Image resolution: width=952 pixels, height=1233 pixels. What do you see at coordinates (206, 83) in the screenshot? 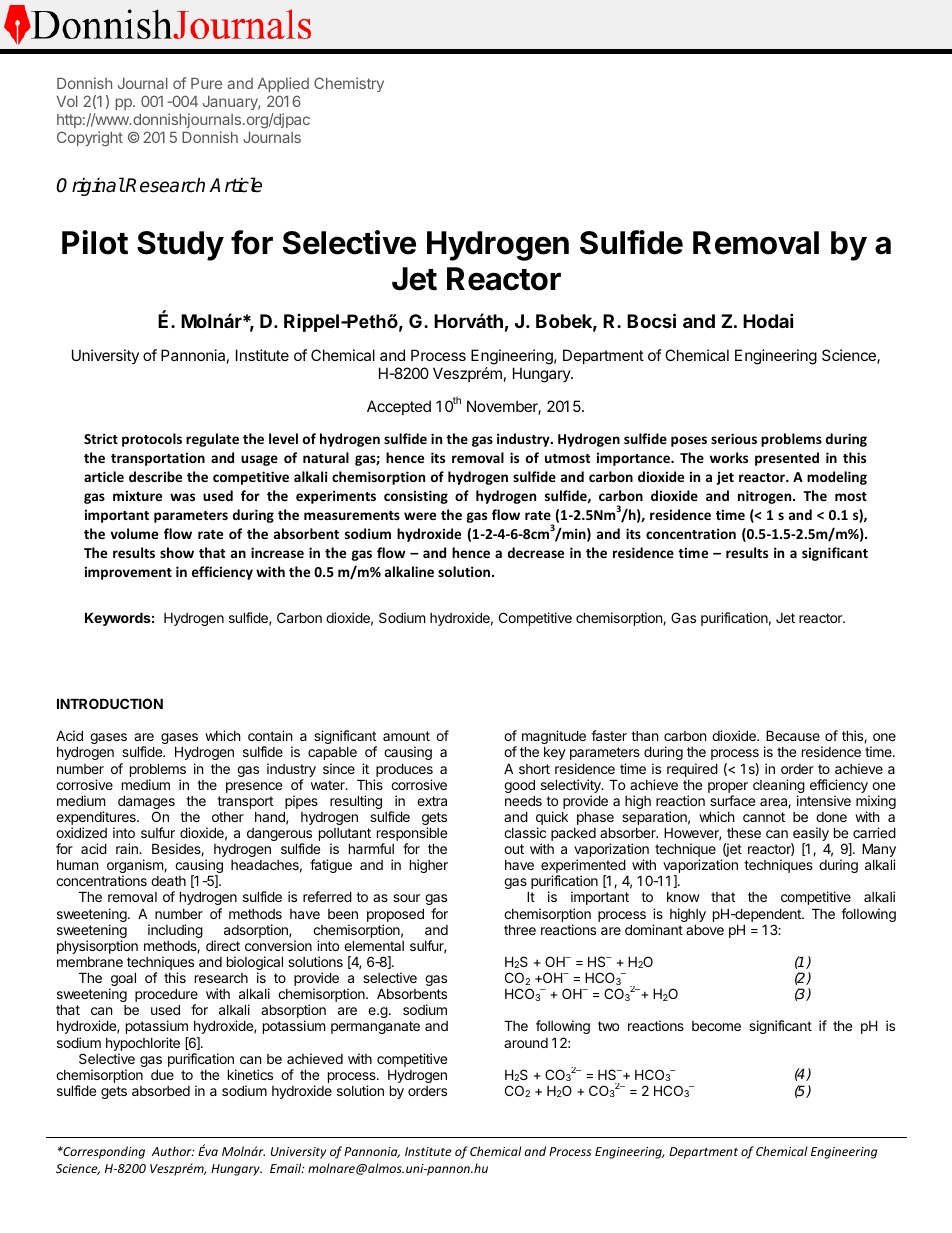
I see `Pure` at bounding box center [206, 83].
